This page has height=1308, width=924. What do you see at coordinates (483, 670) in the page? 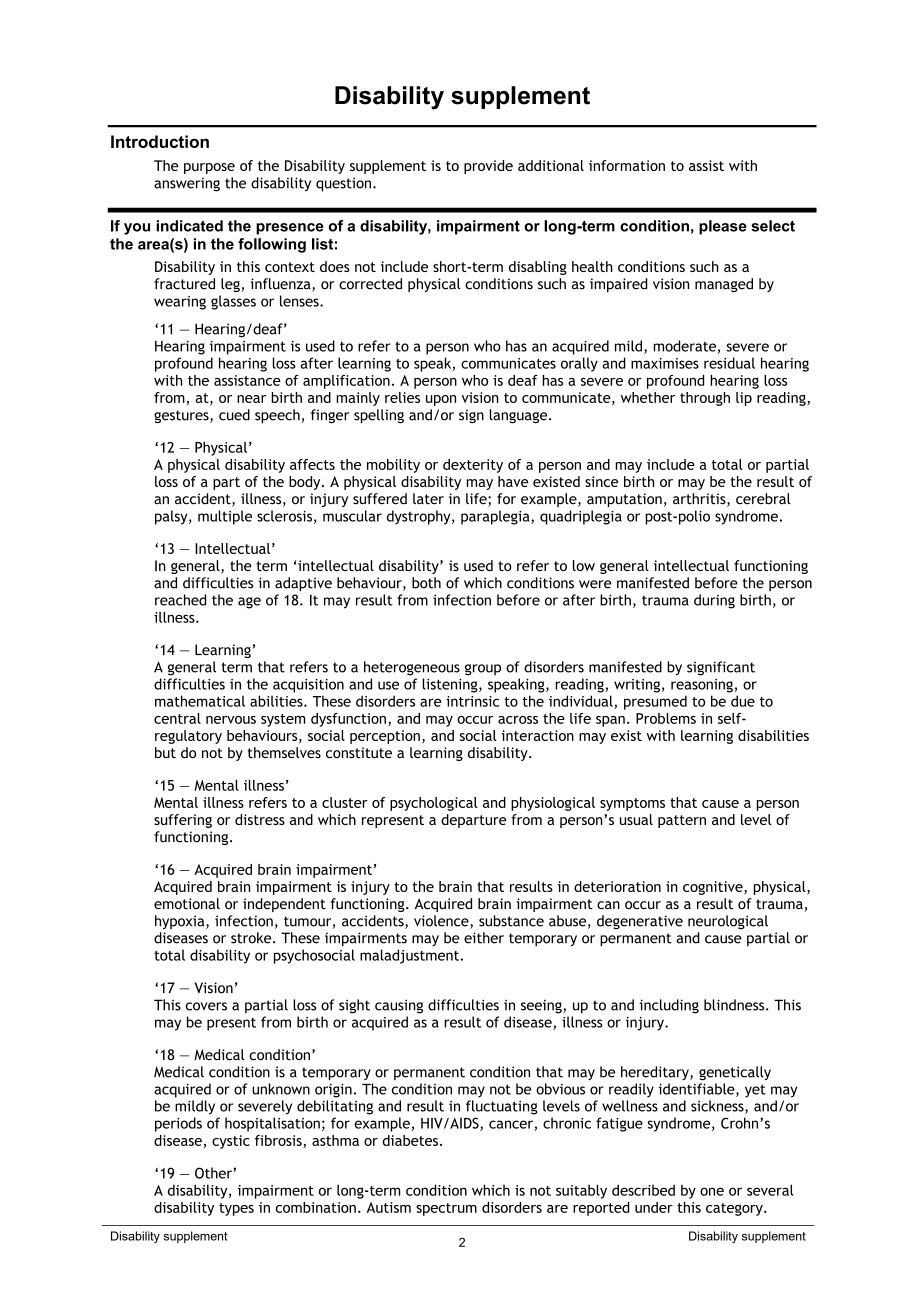
I see `group` at bounding box center [483, 670].
